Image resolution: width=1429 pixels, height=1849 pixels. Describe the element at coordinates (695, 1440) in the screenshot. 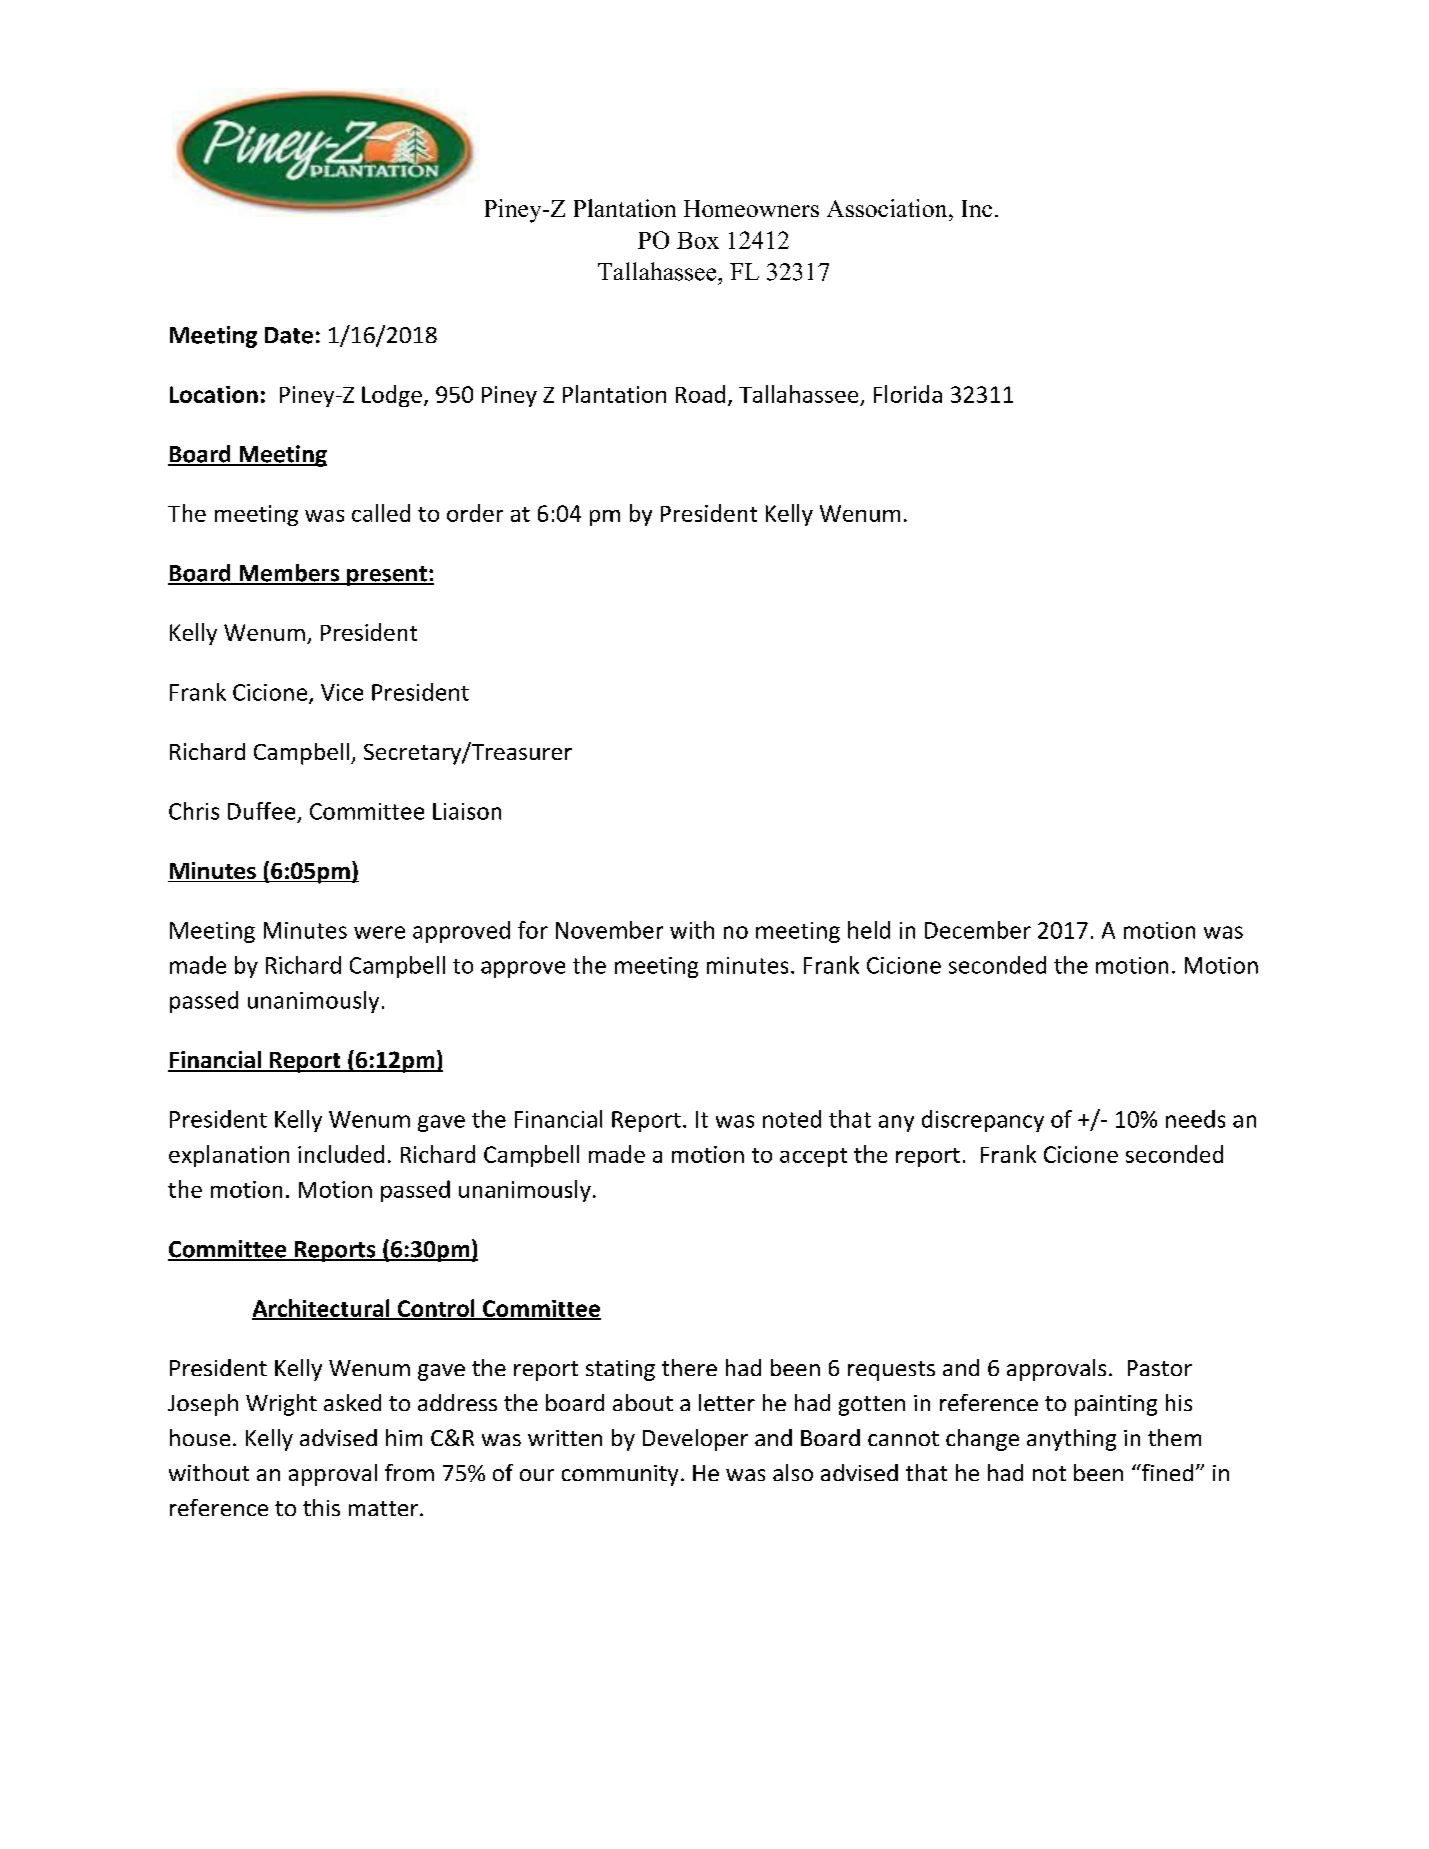

I see `Developer` at that location.
